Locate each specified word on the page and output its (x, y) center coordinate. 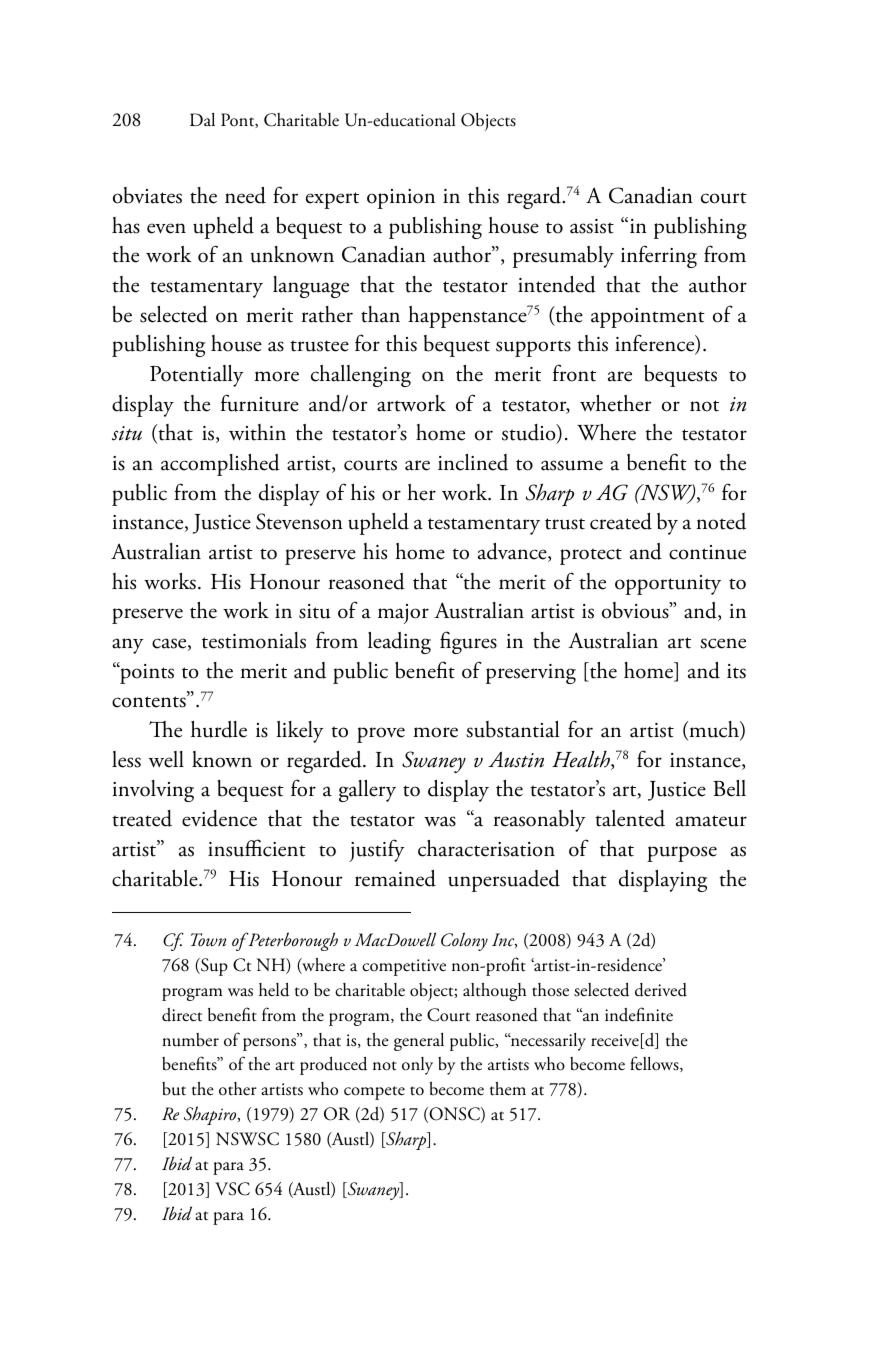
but (174, 1089)
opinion (401, 199)
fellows (655, 1064)
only (417, 1066)
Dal (202, 120)
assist (592, 226)
